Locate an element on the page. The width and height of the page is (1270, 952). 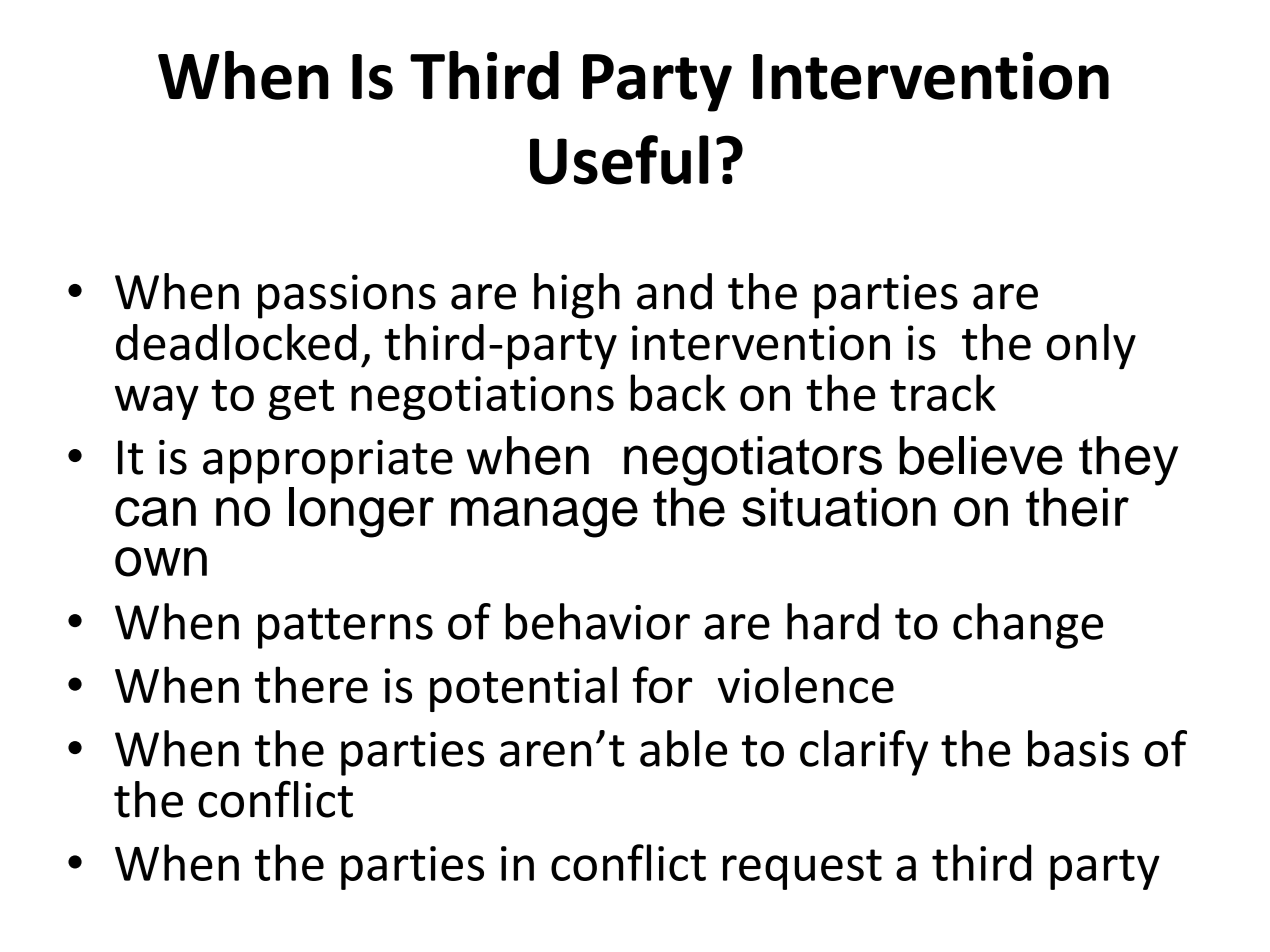
change is located at coordinates (1028, 626).
